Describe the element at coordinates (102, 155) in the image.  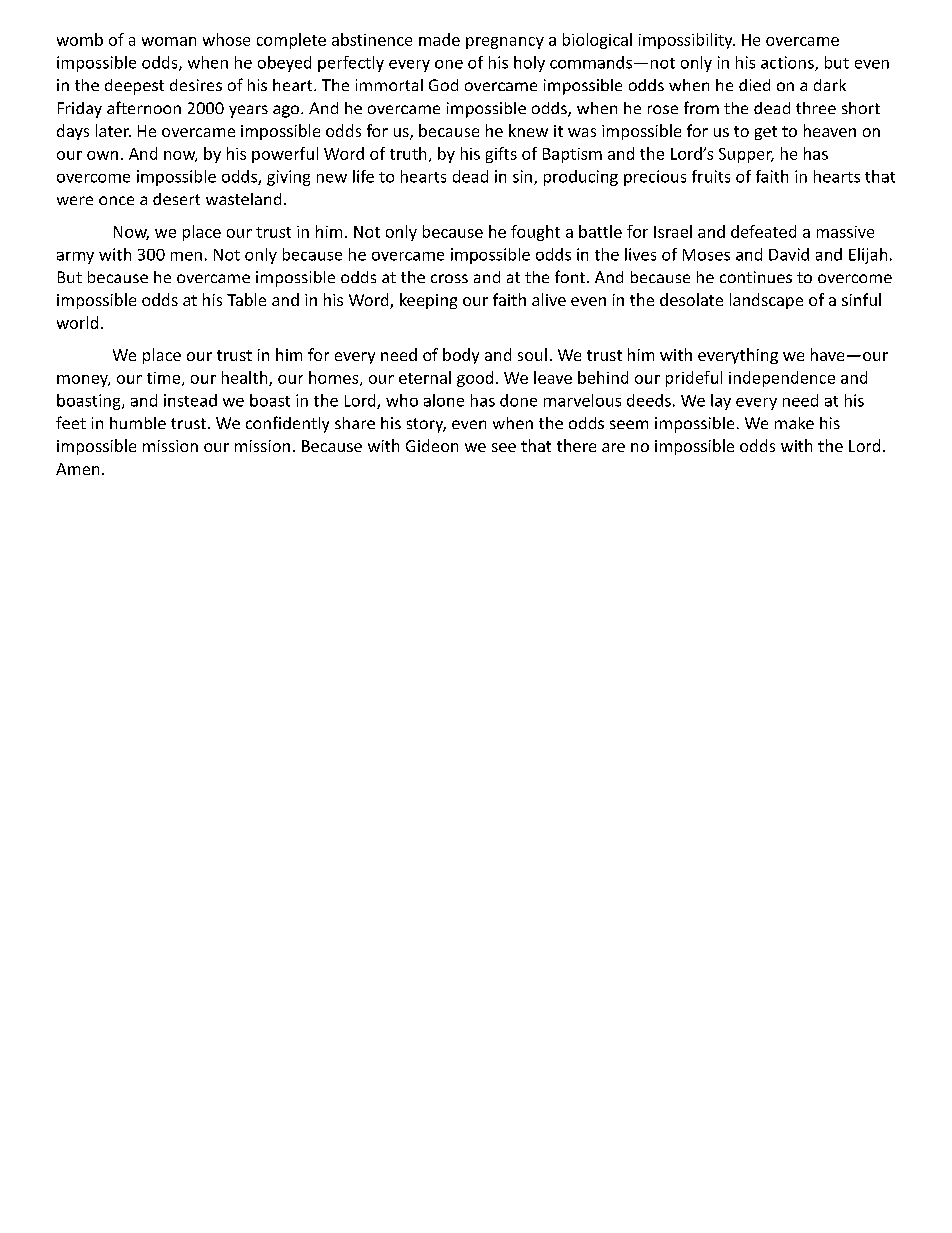
I see `own` at that location.
